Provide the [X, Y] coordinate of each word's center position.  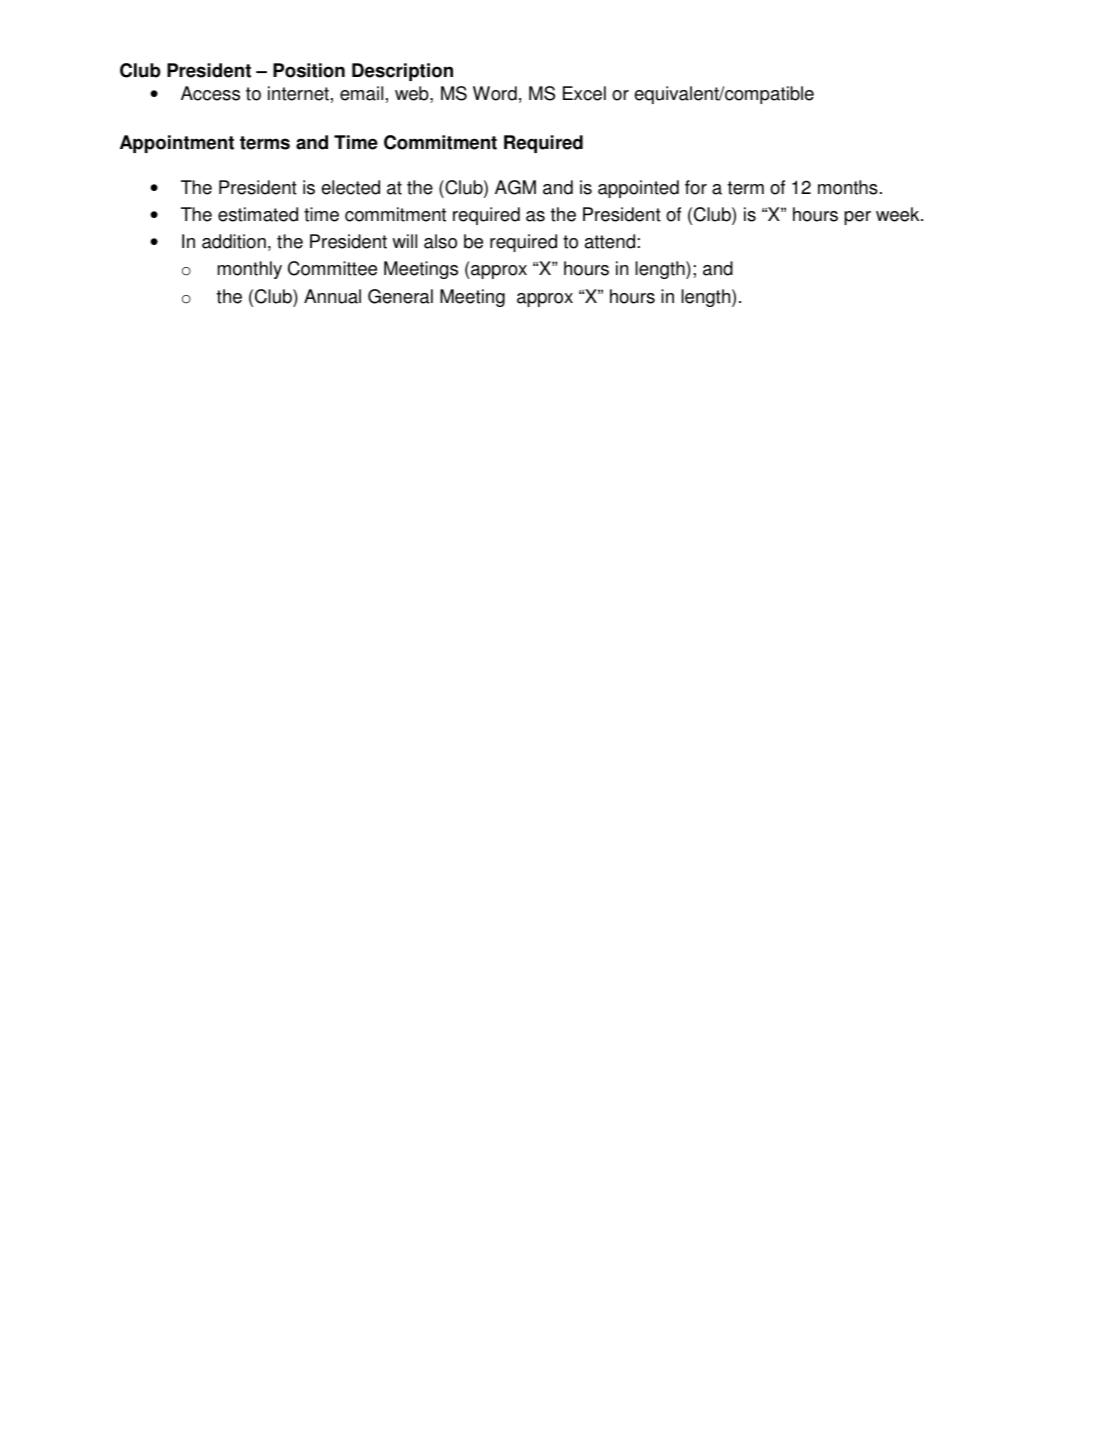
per [857, 218]
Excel [584, 93]
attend [610, 241]
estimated [258, 214]
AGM [515, 187]
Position [309, 70]
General [400, 296]
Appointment [177, 144]
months [848, 187]
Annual [332, 296]
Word [495, 93]
